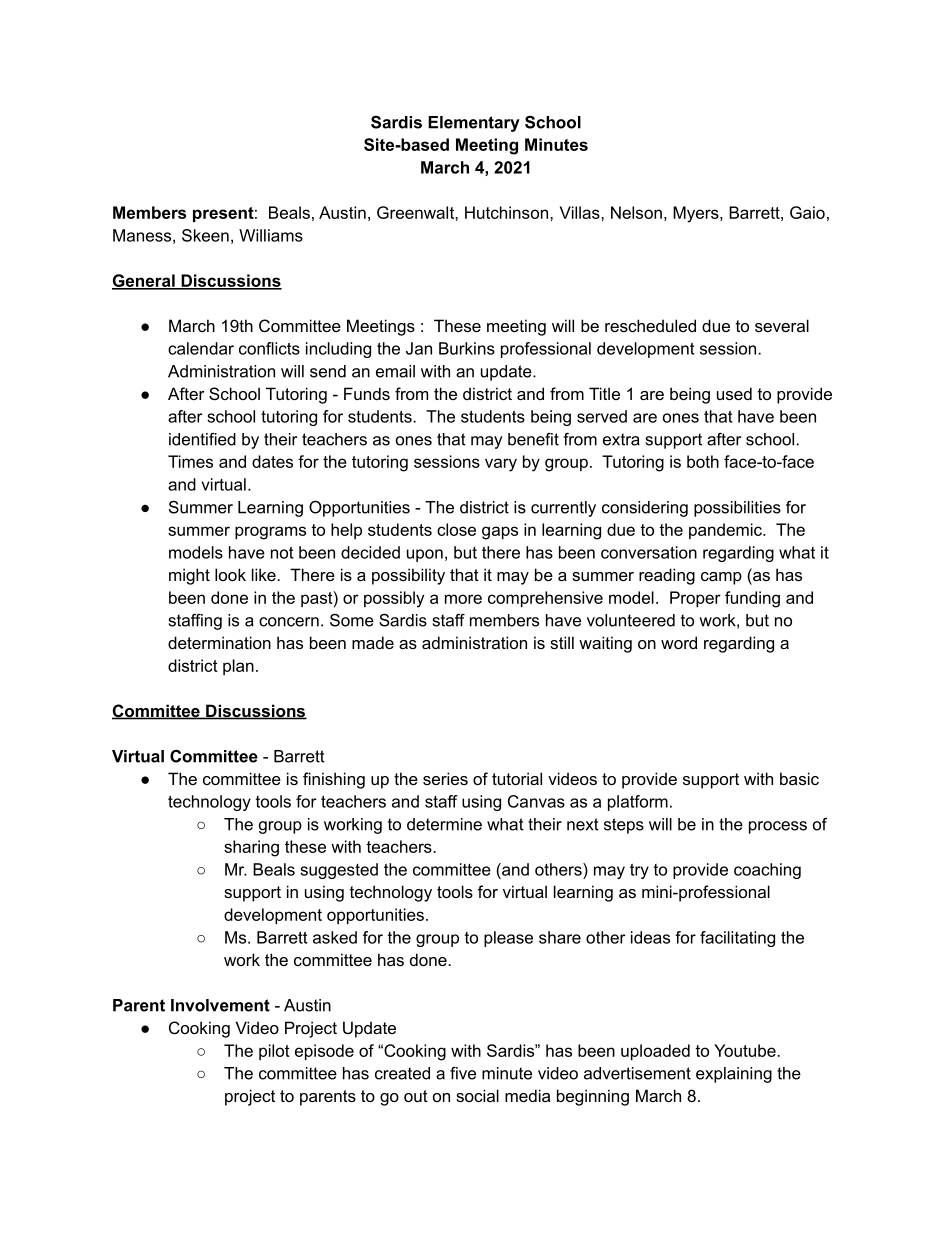 Image resolution: width=952 pixels, height=1233 pixels. What do you see at coordinates (463, 599) in the document?
I see `more` at bounding box center [463, 599].
